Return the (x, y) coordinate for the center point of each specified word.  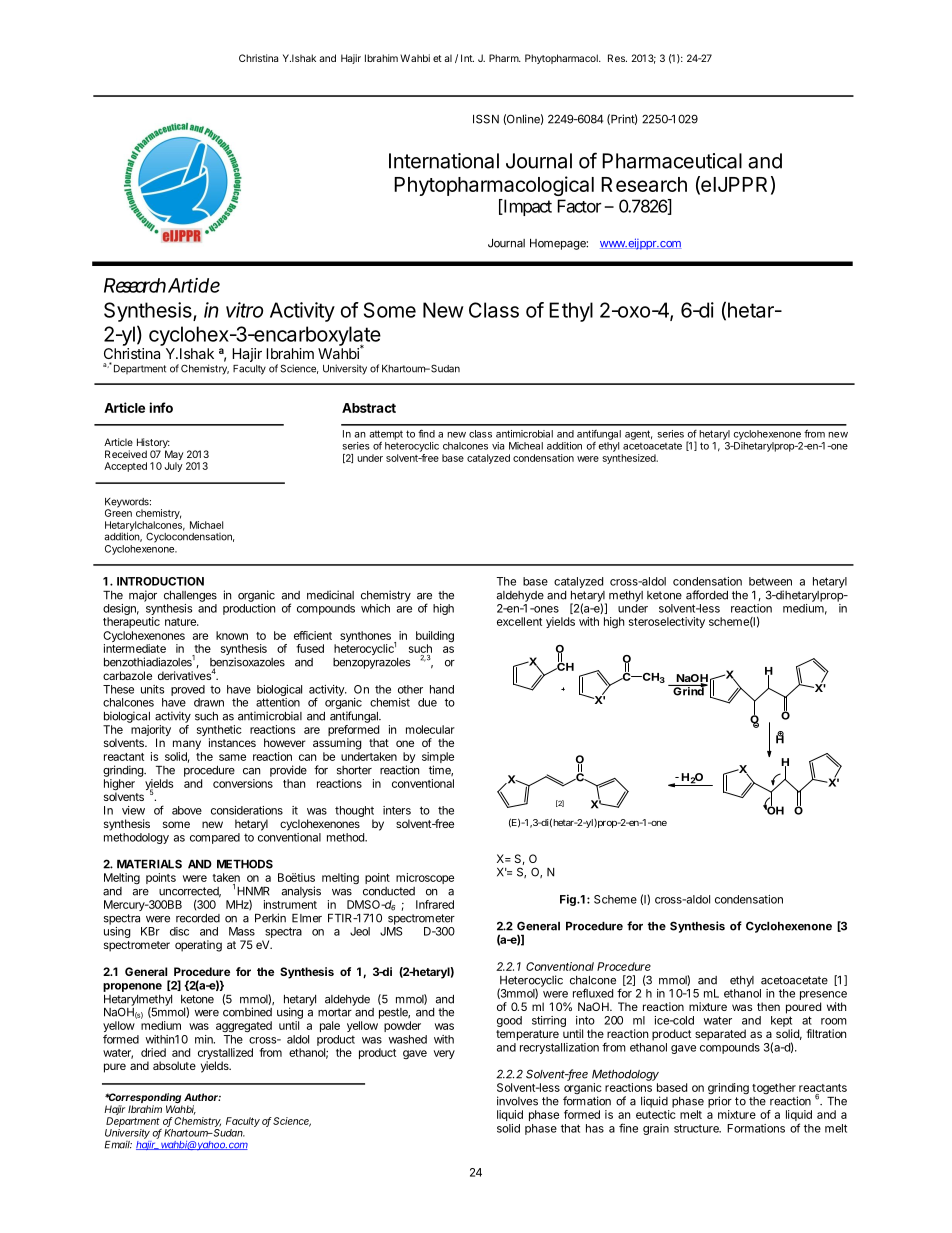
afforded (707, 595)
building (435, 638)
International (444, 161)
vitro (244, 310)
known (232, 635)
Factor (579, 206)
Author (202, 1097)
